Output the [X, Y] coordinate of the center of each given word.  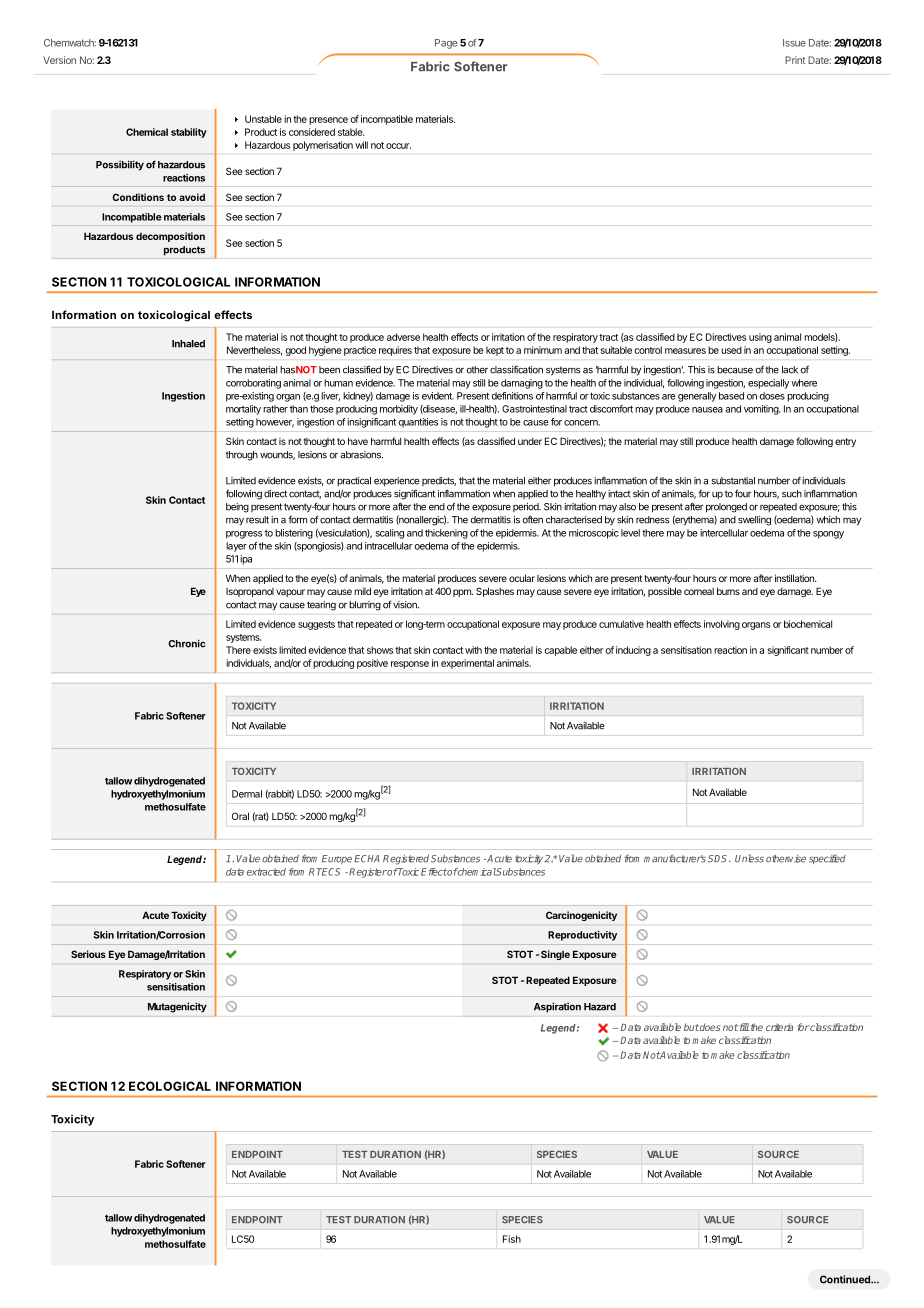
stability [189, 133]
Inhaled [188, 344]
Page [446, 44]
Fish [512, 1239]
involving [722, 625]
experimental [467, 664]
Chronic [186, 643]
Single [555, 955]
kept [495, 351]
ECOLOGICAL [170, 1086]
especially [768, 384]
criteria [779, 1027]
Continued [846, 1279]
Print [795, 60]
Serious [88, 954]
